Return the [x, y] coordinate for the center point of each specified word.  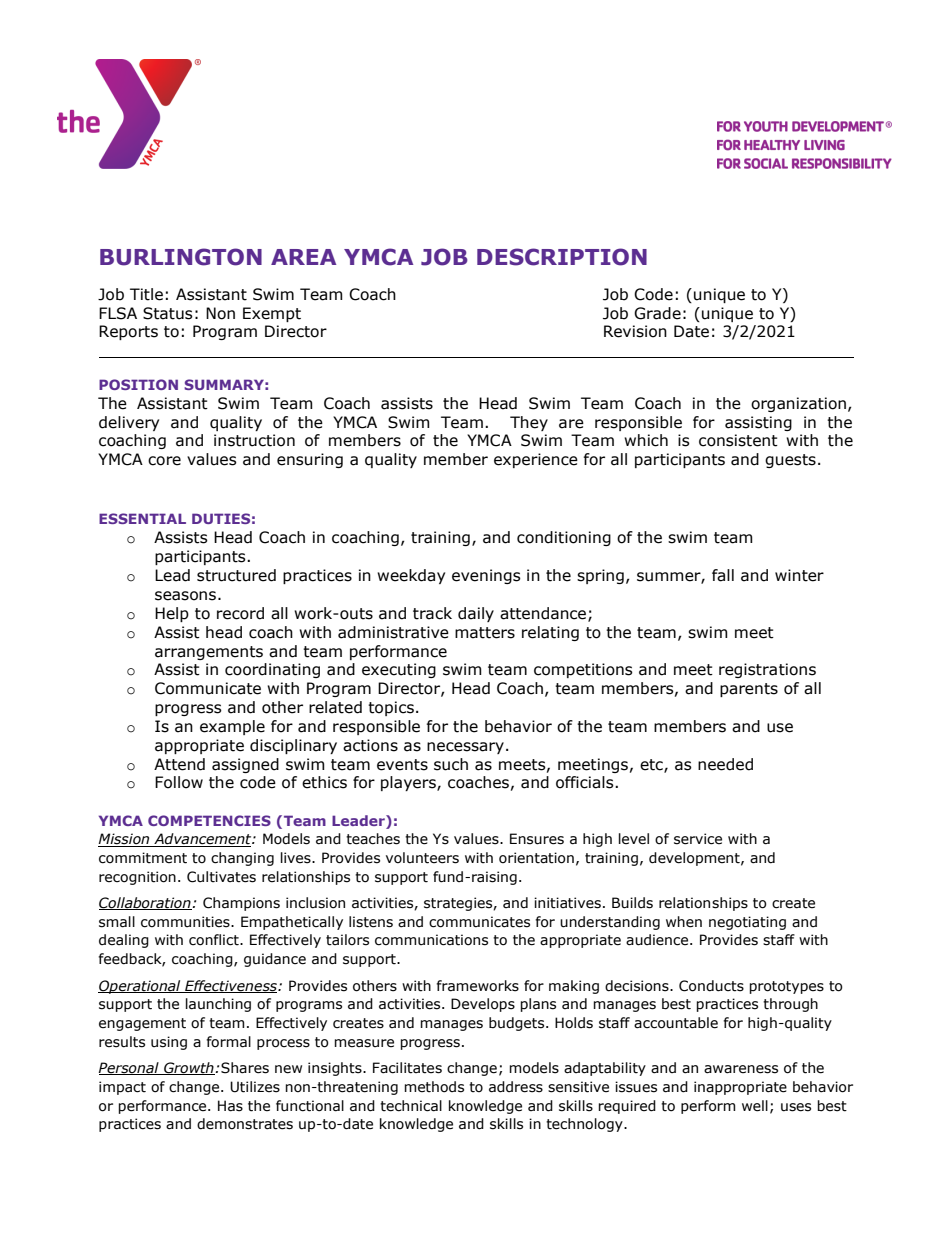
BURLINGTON [181, 257]
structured [236, 575]
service [698, 839]
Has [230, 1106]
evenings [486, 576]
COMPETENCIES [209, 820]
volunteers [422, 858]
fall [723, 575]
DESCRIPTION [562, 257]
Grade [657, 313]
